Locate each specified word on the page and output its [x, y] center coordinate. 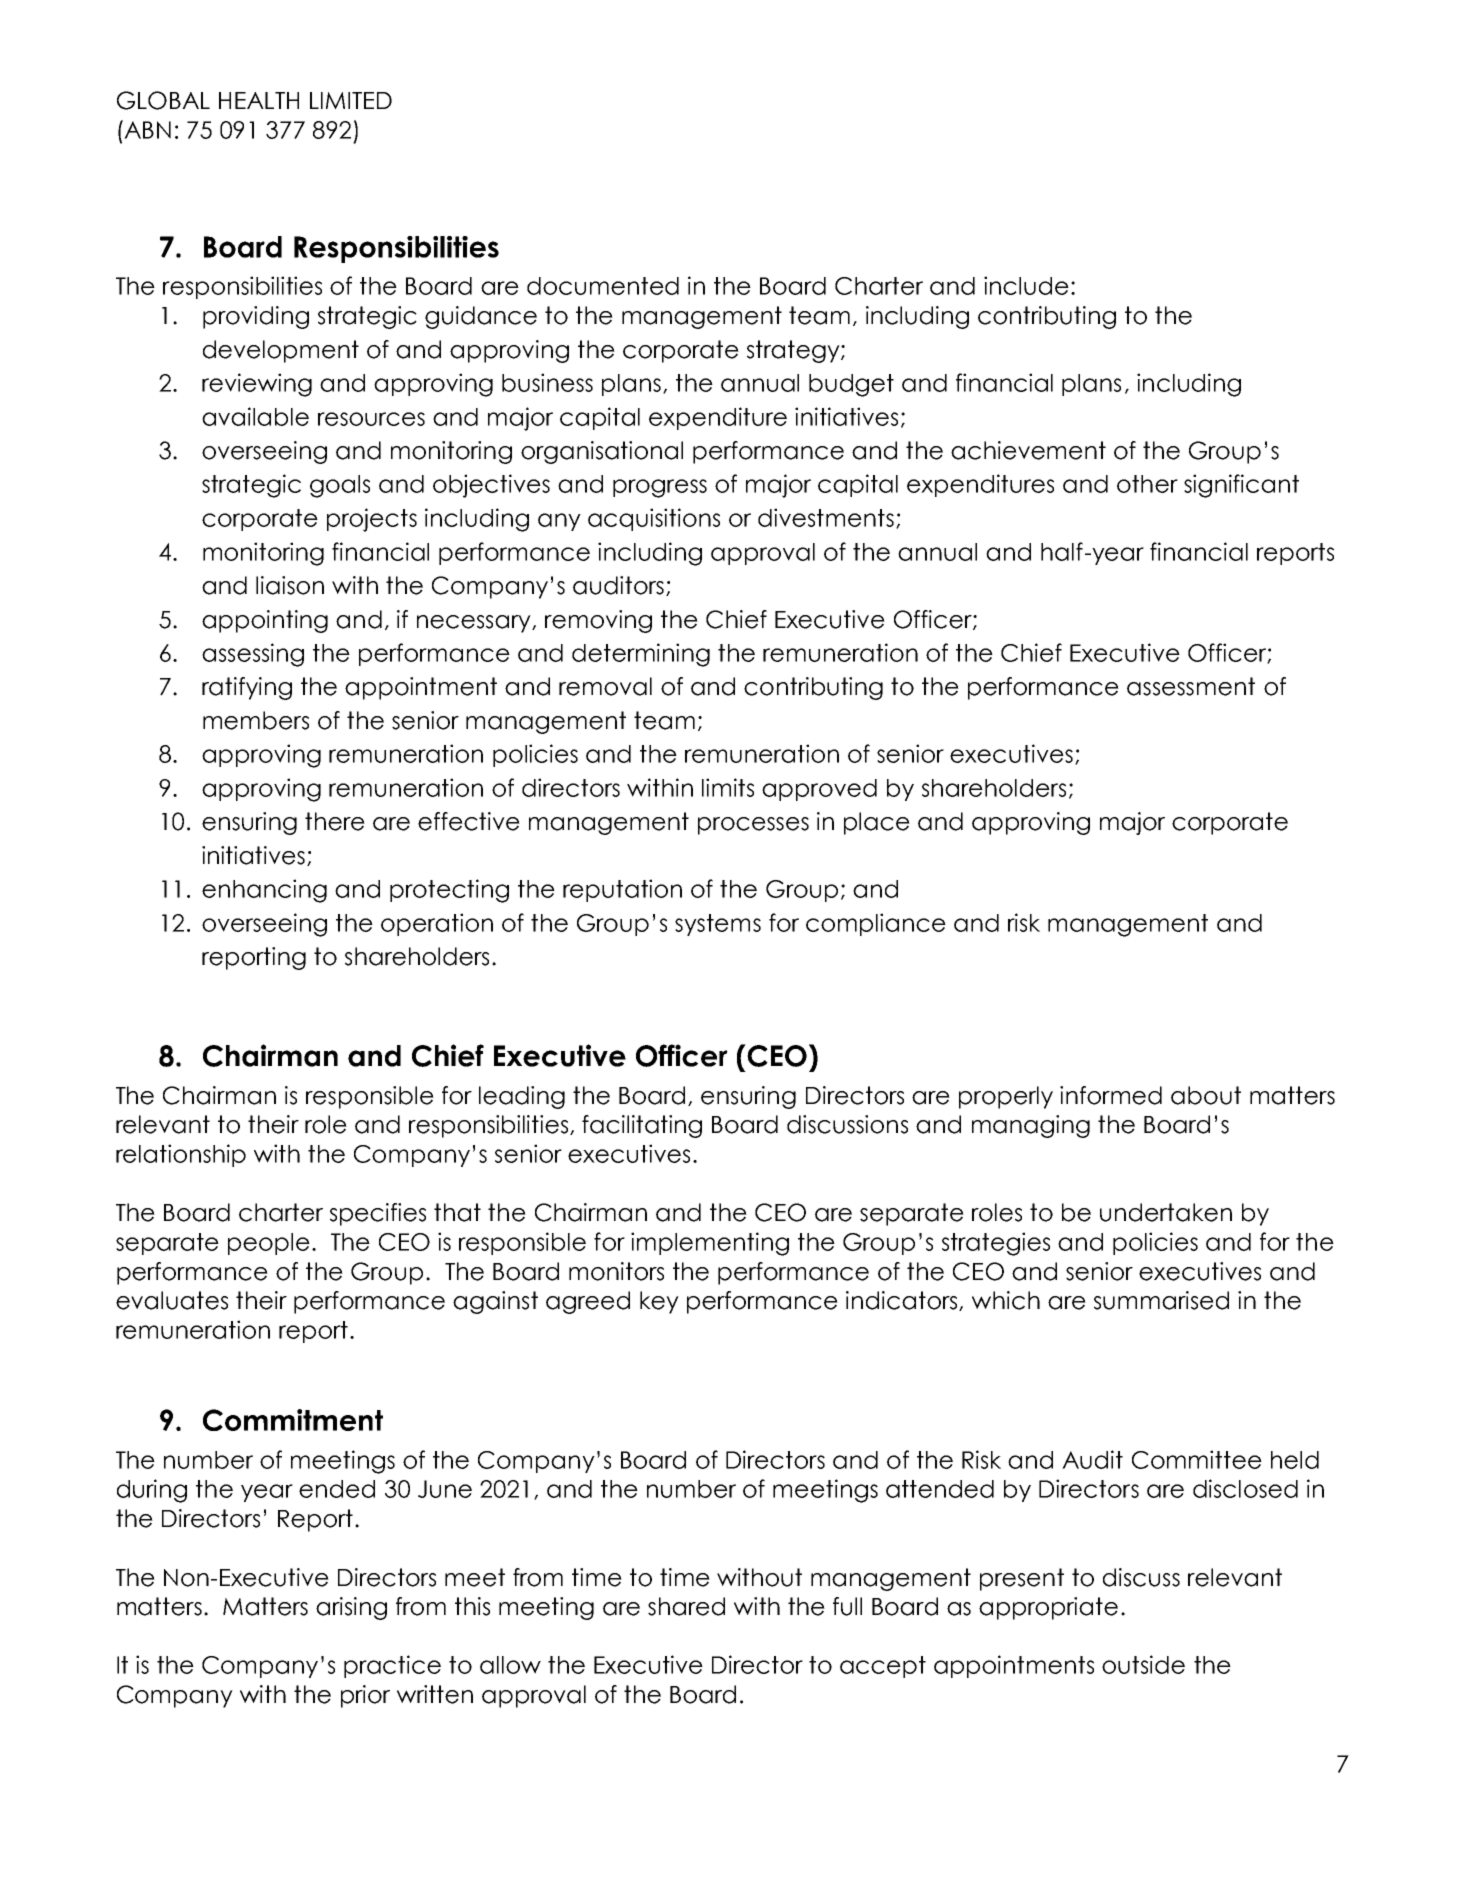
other [1147, 484]
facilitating [642, 1126]
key [659, 1302]
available [255, 416]
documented [603, 286]
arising [351, 1608]
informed [1111, 1095]
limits [728, 787]
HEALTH [259, 100]
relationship [181, 1155]
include [1026, 285]
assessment [1191, 686]
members [256, 720]
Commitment [293, 1420]
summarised [1161, 1300]
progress [660, 488]
